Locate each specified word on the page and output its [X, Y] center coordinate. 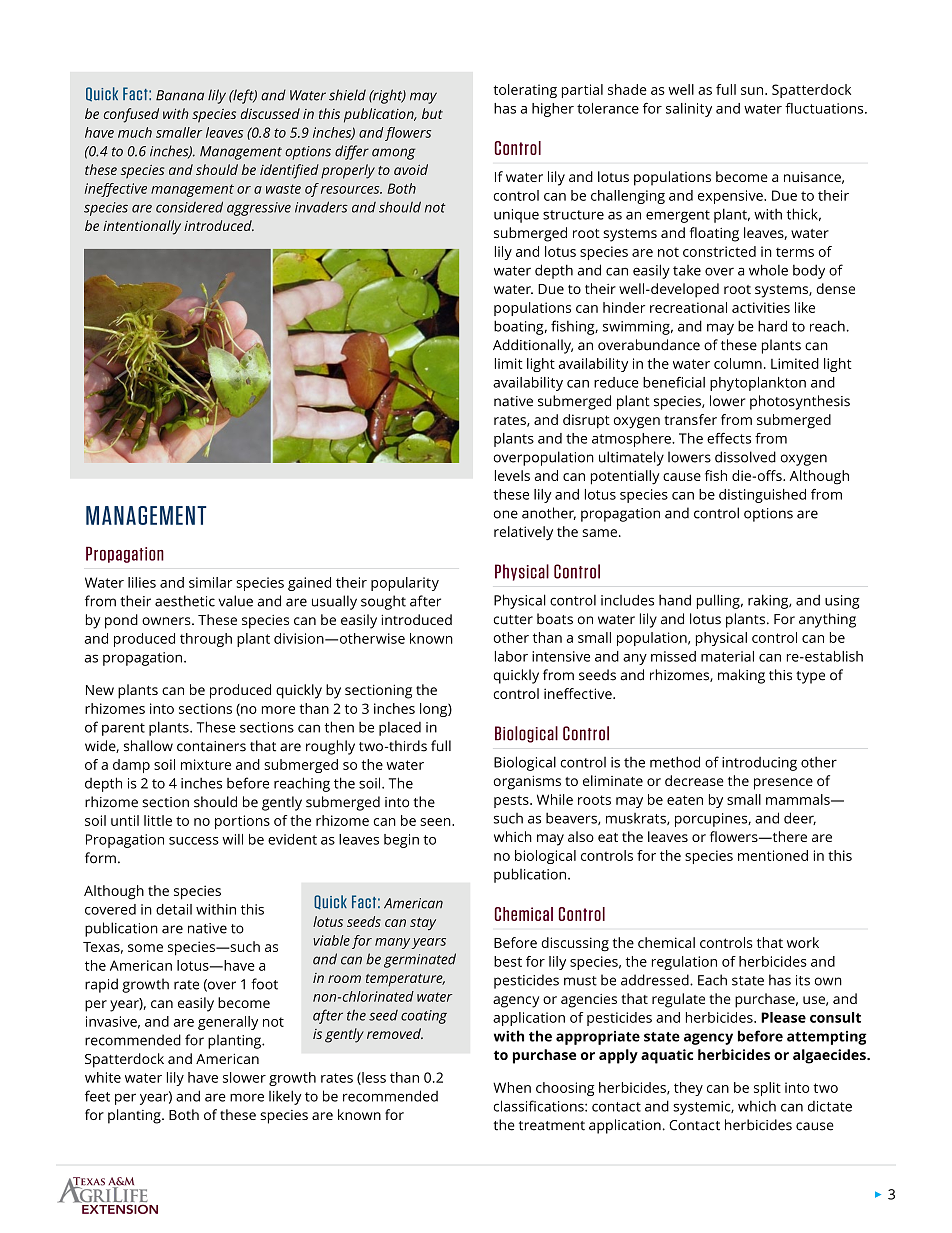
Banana [180, 95]
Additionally [533, 346]
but [432, 113]
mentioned [773, 855]
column [738, 363]
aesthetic [185, 601]
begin [401, 841]
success [194, 841]
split [767, 1089]
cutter [513, 620]
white [103, 1077]
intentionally [142, 227]
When [512, 1087]
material [727, 656]
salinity [689, 110]
